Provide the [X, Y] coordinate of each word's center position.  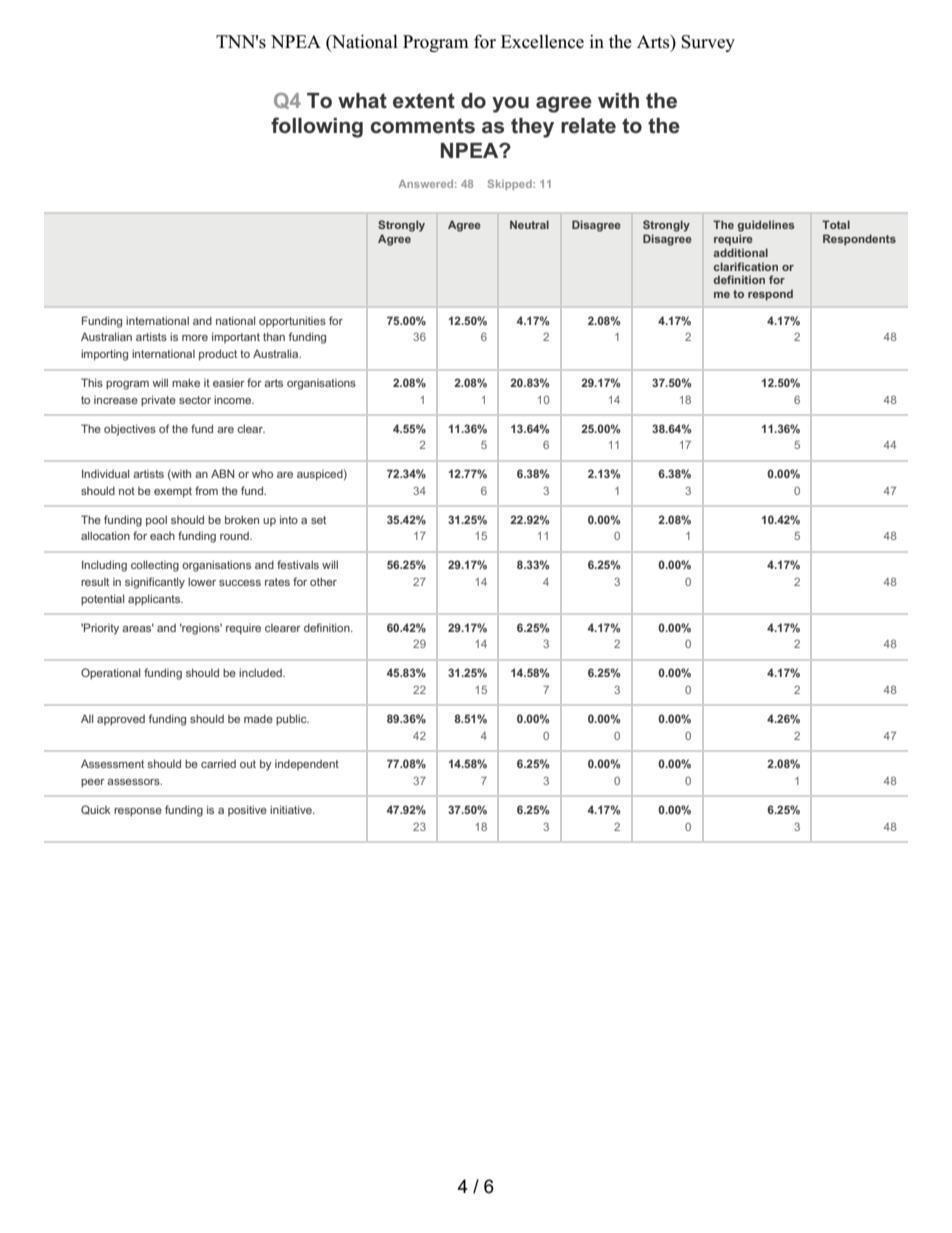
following [317, 127]
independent [307, 764]
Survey [708, 43]
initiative [292, 809]
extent [424, 101]
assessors [134, 782]
